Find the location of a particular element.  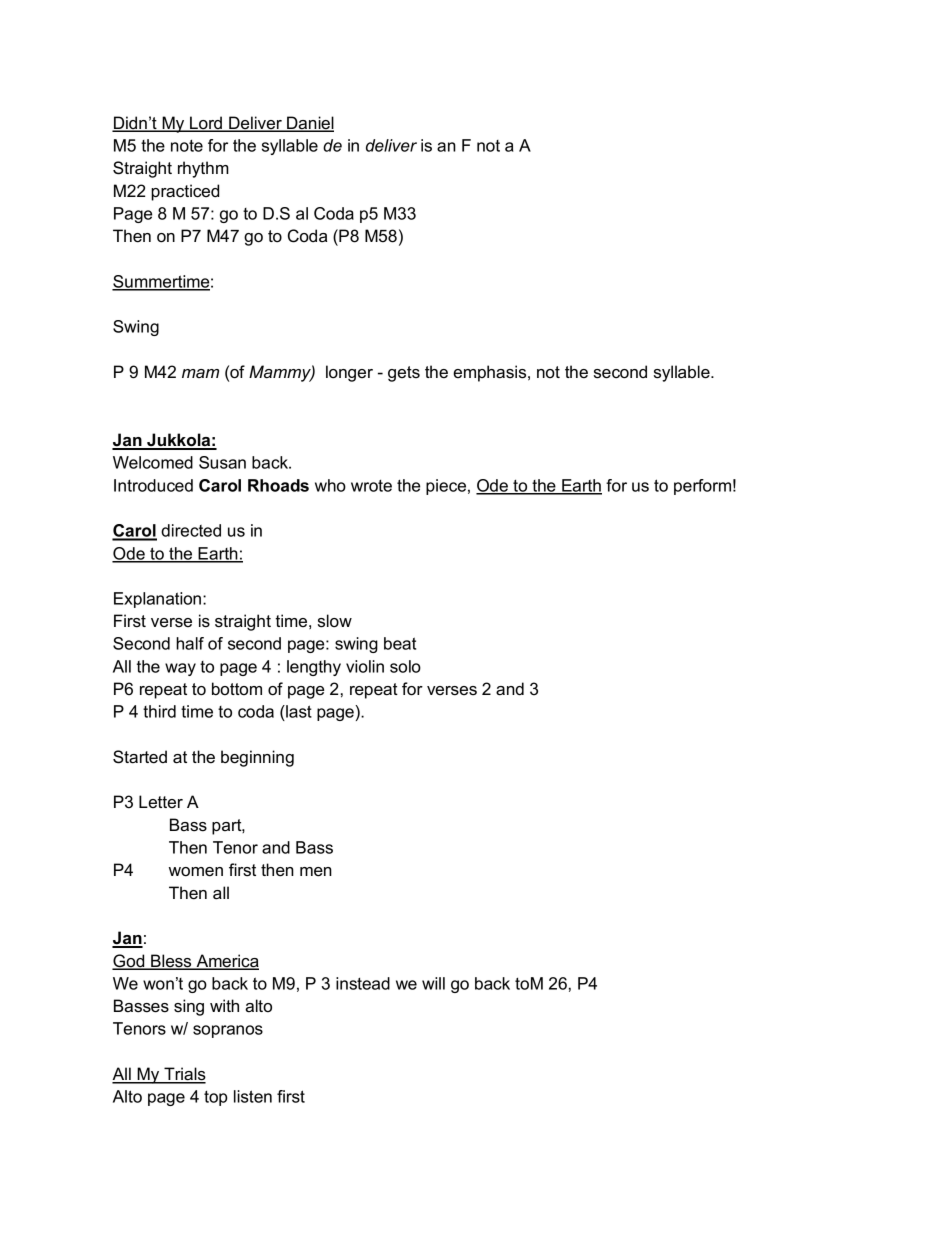

Daniel is located at coordinates (309, 124).
